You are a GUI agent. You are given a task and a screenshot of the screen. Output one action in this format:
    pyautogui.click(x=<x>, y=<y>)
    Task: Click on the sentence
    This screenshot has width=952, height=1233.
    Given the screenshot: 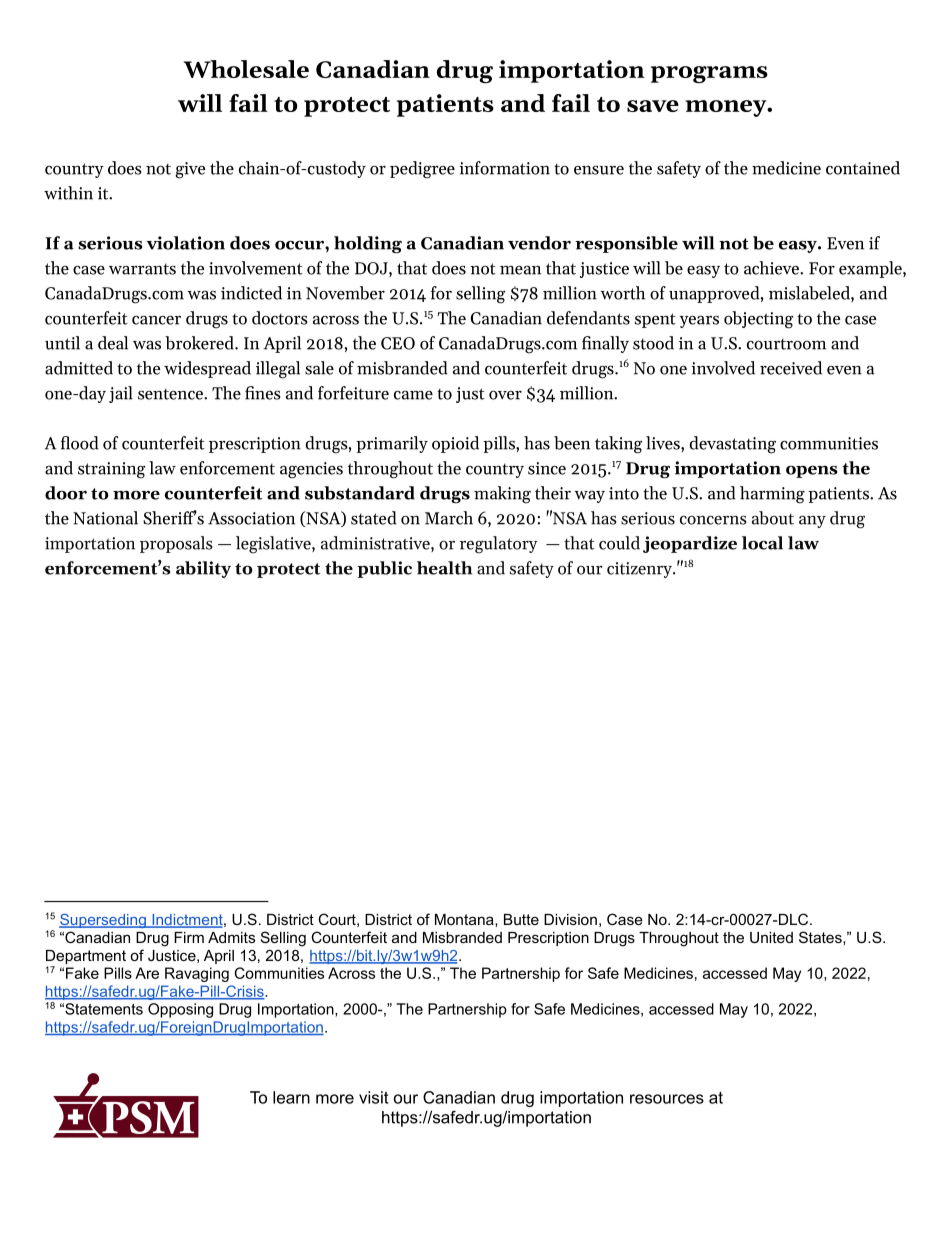 What is the action you would take?
    pyautogui.click(x=171, y=394)
